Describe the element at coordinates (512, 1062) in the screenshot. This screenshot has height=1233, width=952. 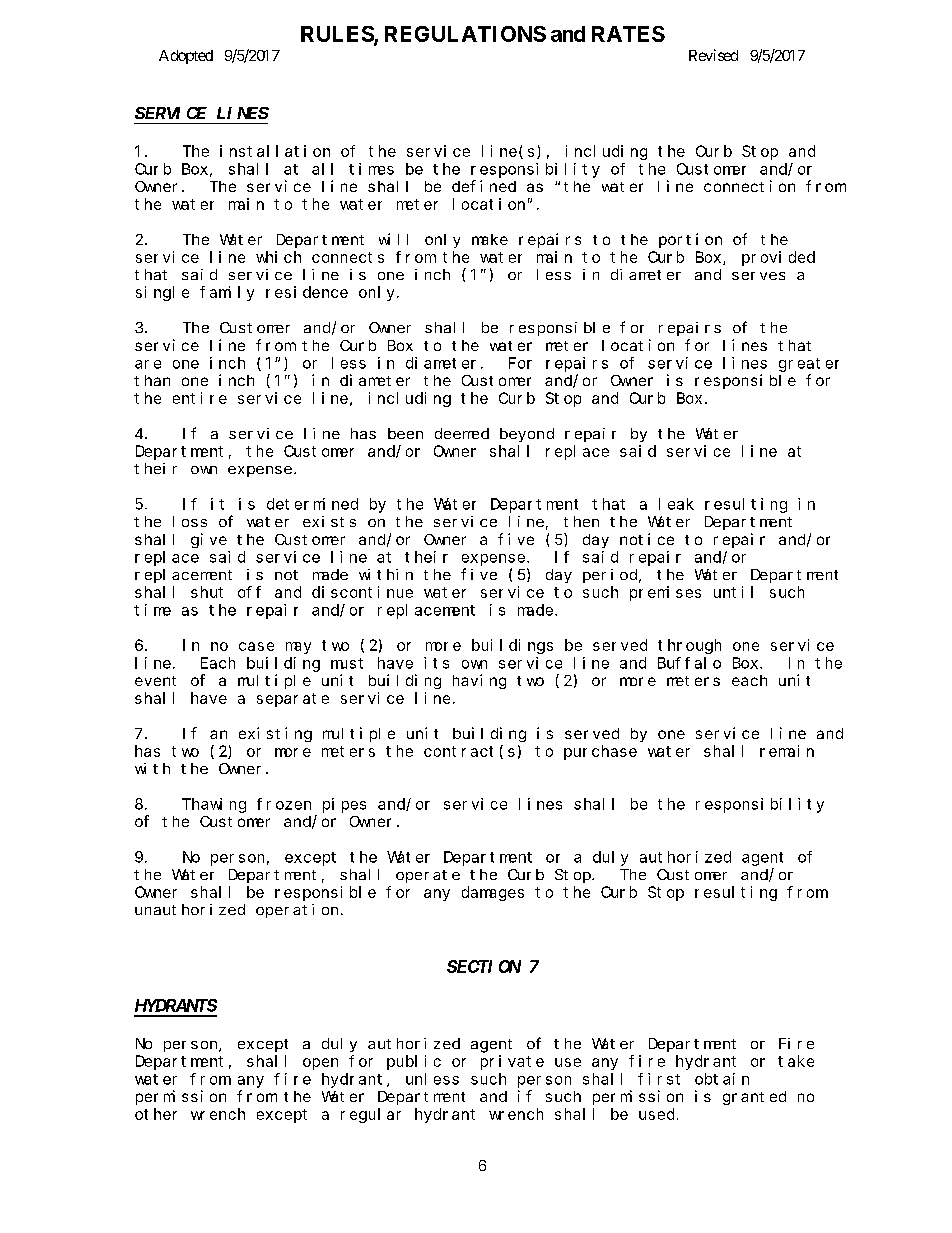
I see `private` at that location.
